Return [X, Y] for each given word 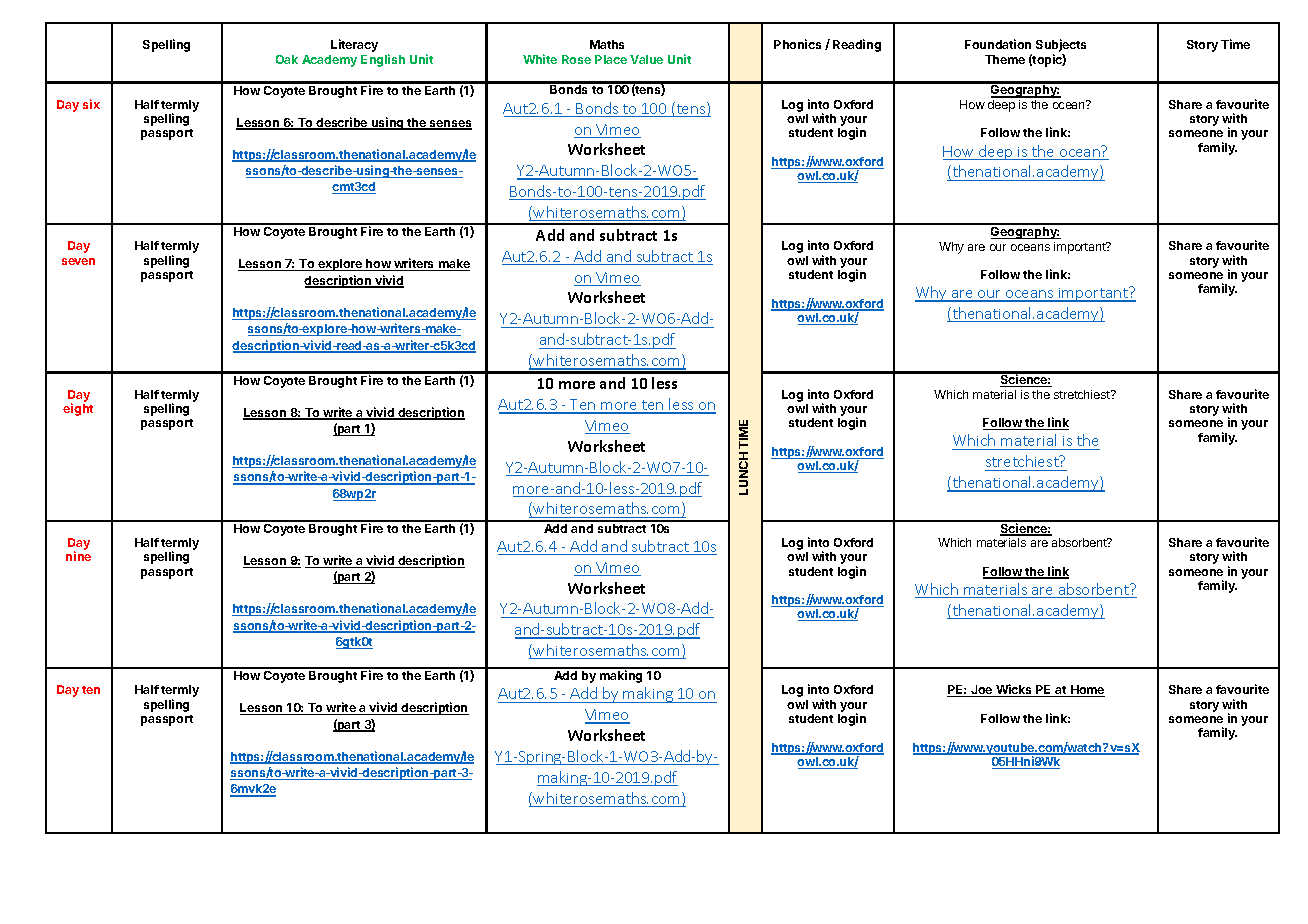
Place [611, 59]
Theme [1005, 59]
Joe [982, 691]
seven [78, 261]
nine [78, 556]
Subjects [1061, 47]
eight [78, 409]
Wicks [1014, 690]
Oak [287, 59]
